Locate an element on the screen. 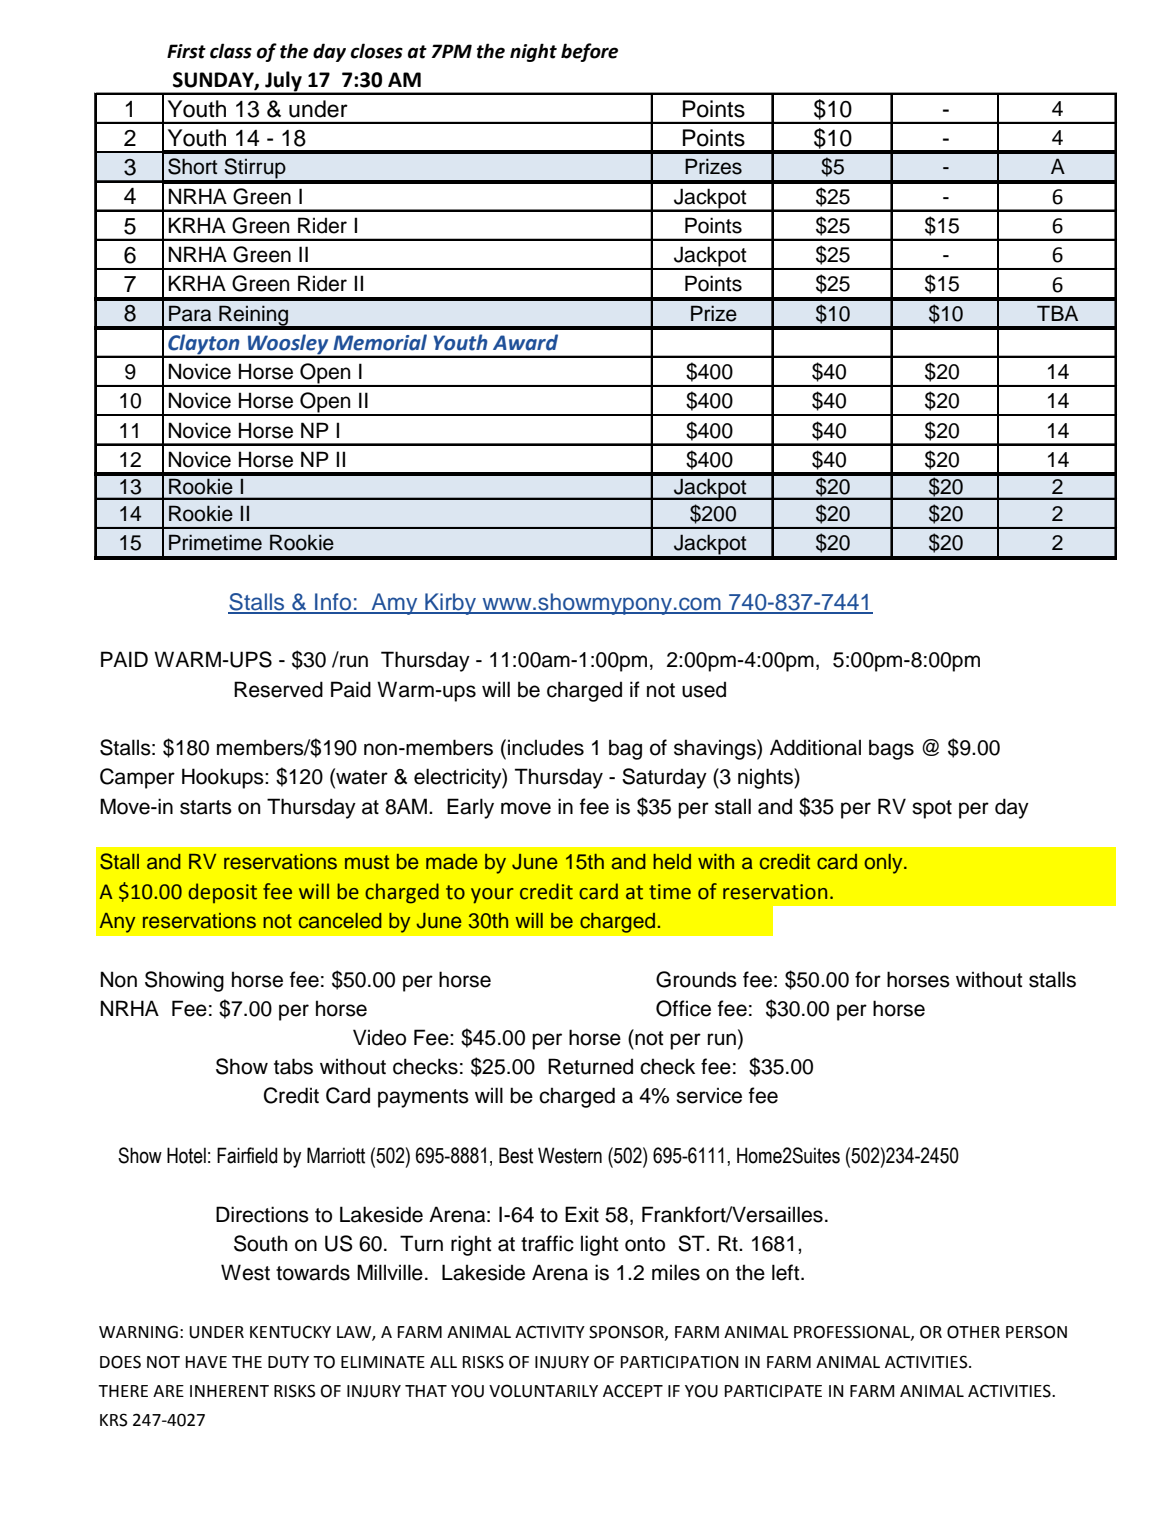 This screenshot has height=1519, width=1174. tabs is located at coordinates (293, 1066).
